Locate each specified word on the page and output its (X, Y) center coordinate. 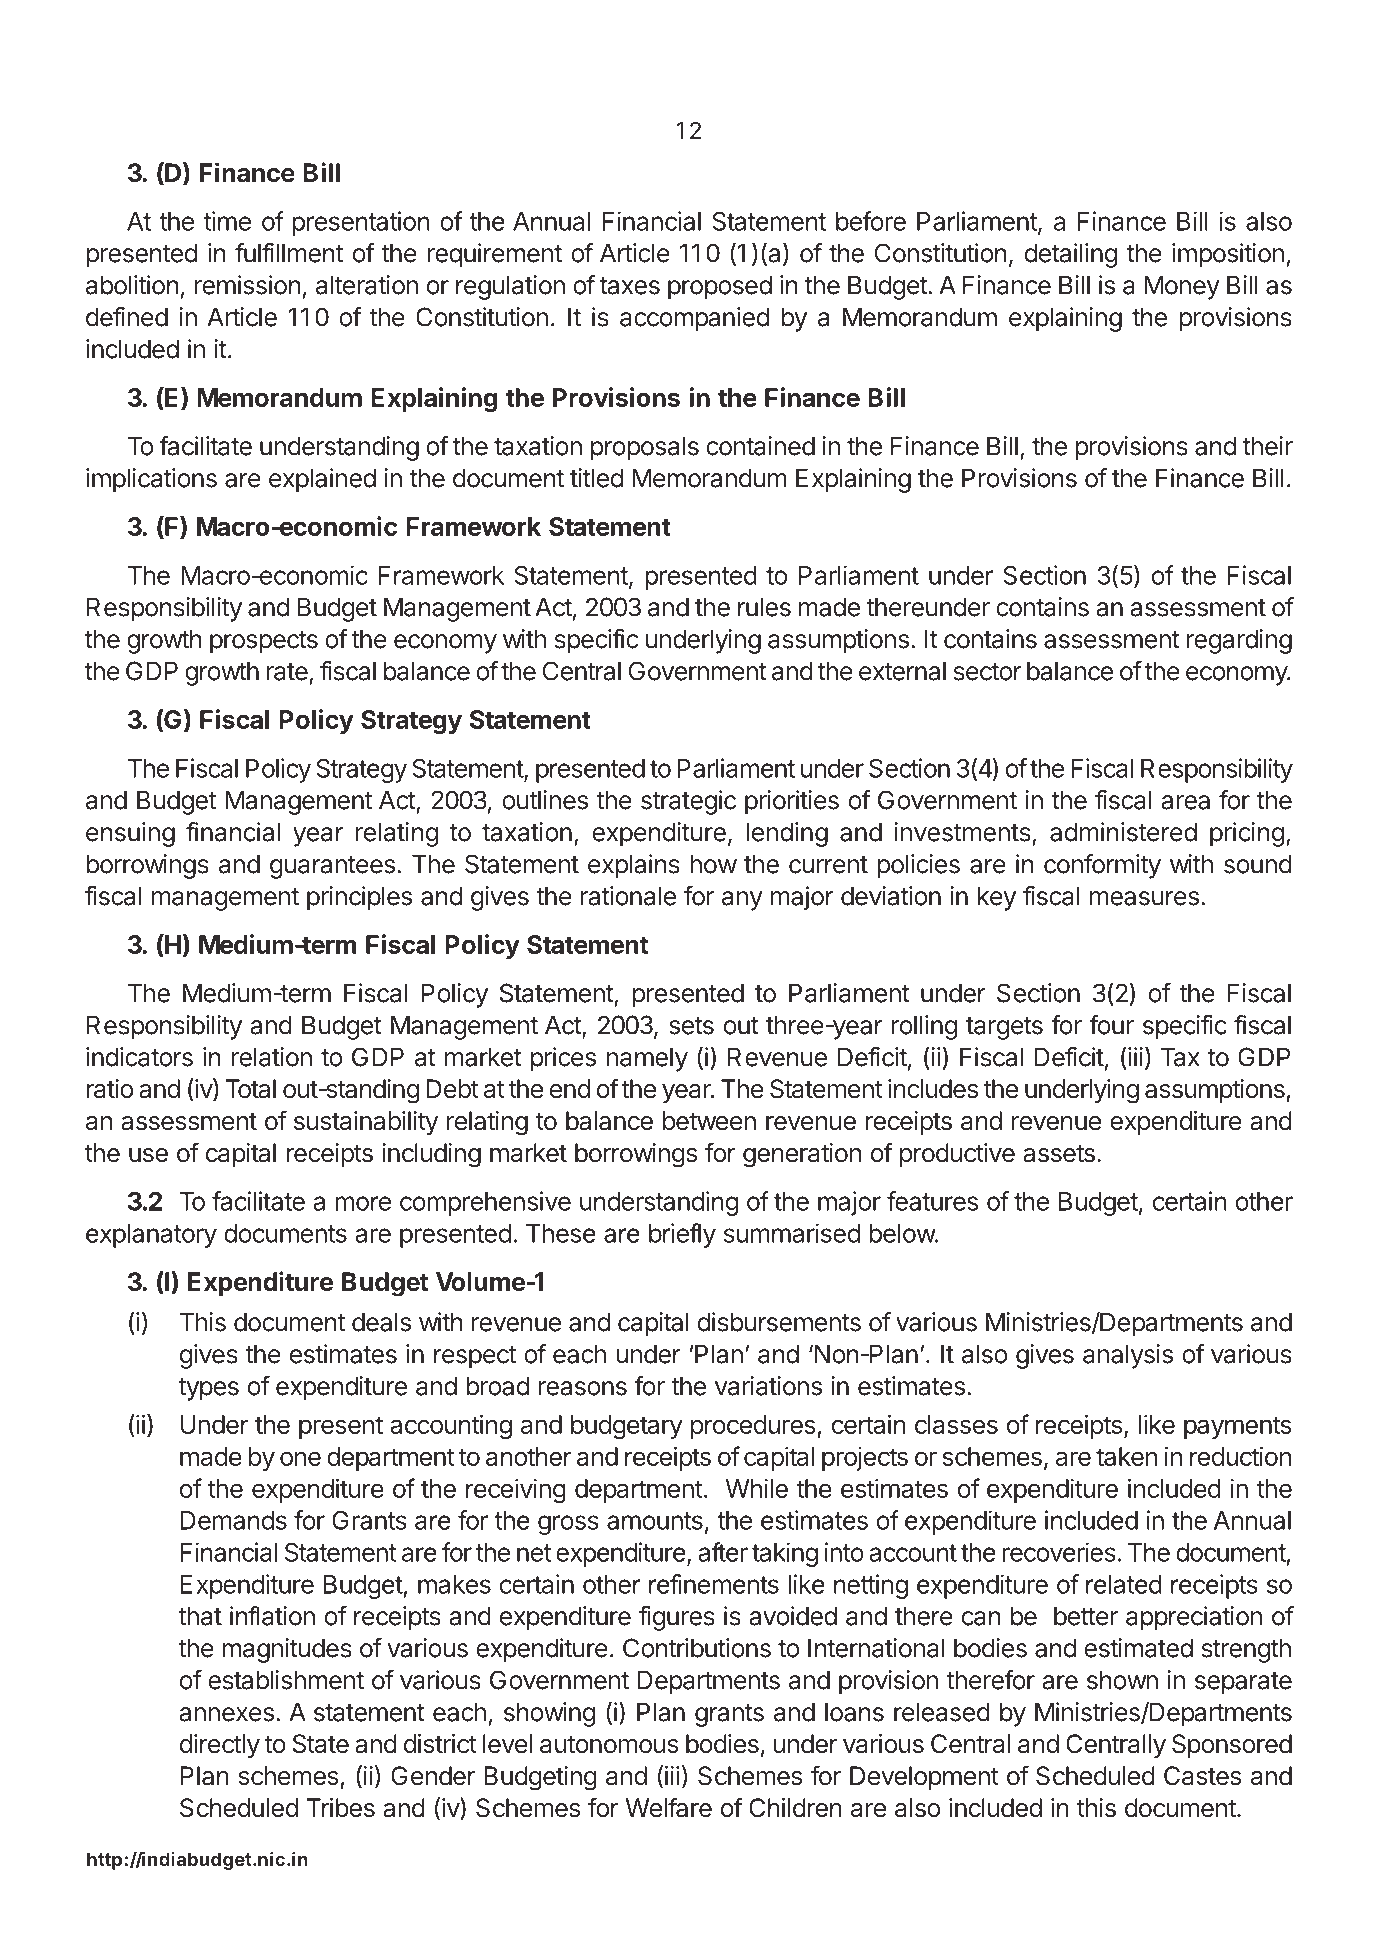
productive (957, 1155)
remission (247, 285)
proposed (720, 287)
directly (220, 1746)
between (709, 1121)
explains (634, 866)
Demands (234, 1520)
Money (1182, 287)
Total (250, 1089)
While (757, 1488)
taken (1126, 1456)
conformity (1102, 866)
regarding (1239, 641)
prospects (264, 642)
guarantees (332, 867)
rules (764, 607)
